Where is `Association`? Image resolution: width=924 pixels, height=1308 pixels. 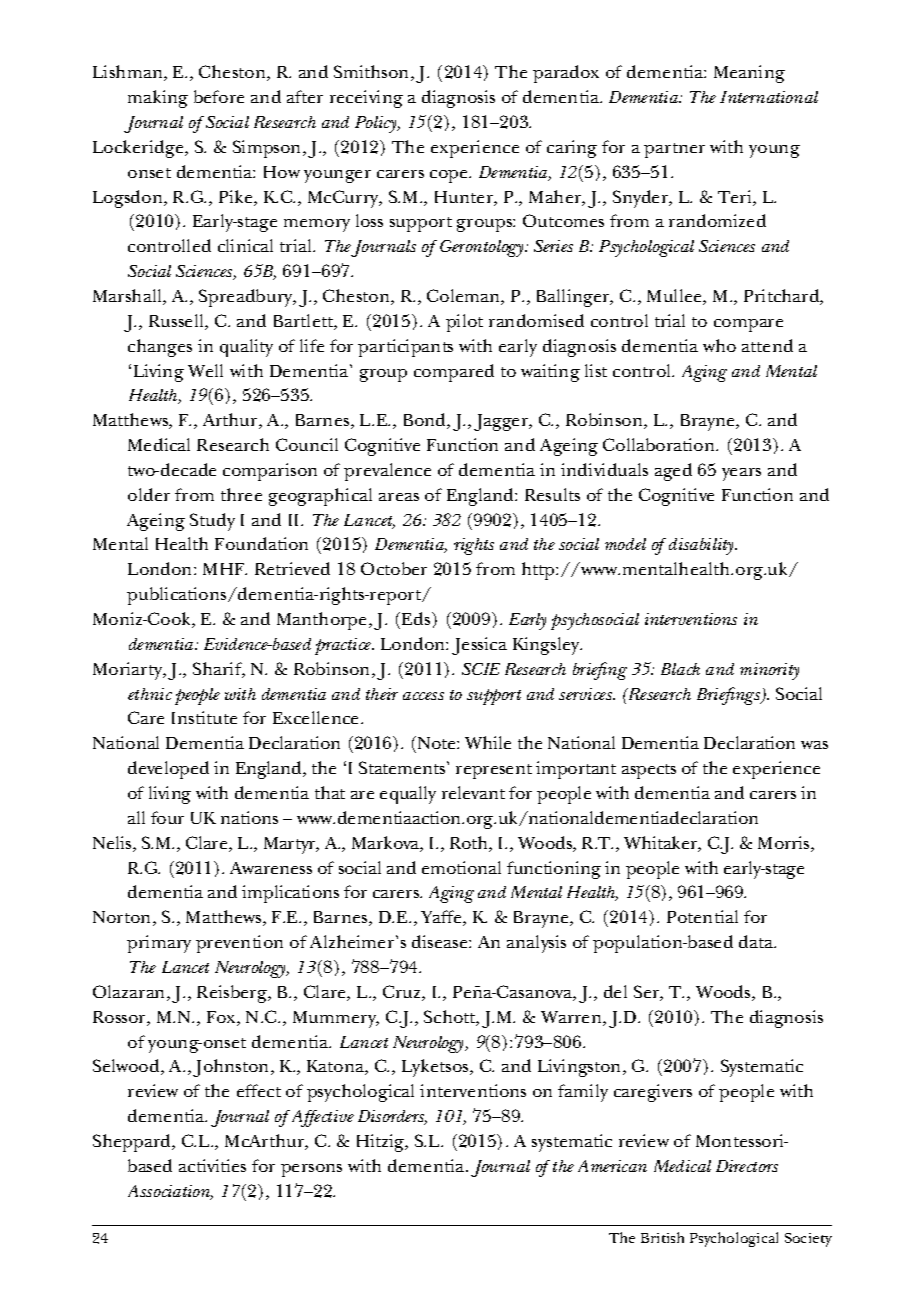
Association is located at coordinates (170, 1192).
